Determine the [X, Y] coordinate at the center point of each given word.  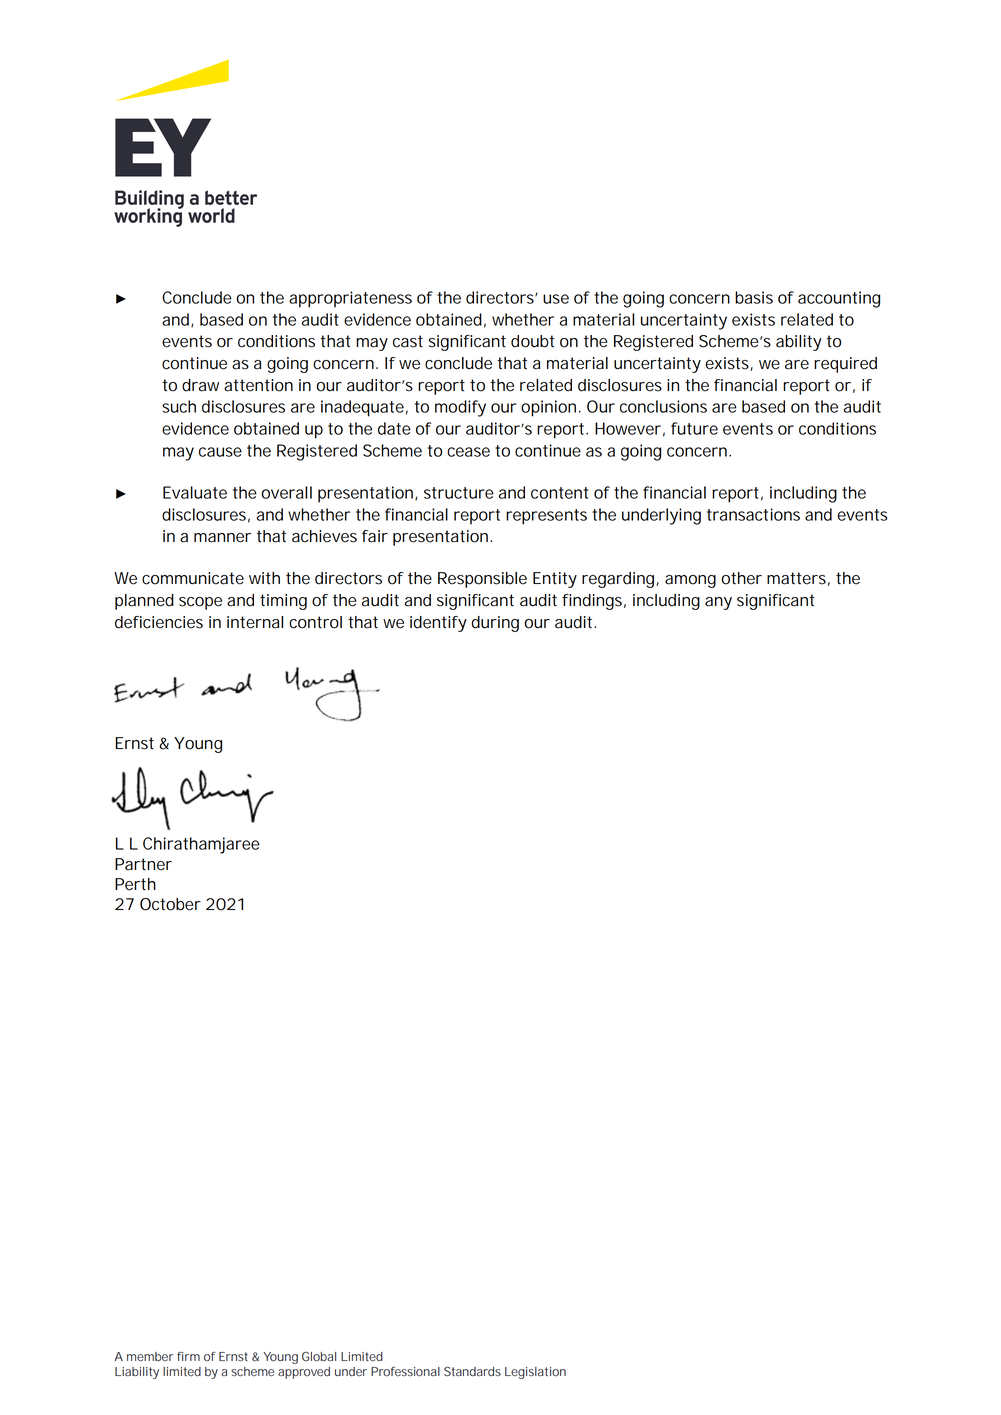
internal [255, 622]
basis [754, 297]
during [495, 624]
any [718, 603]
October [170, 904]
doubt [533, 341]
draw [200, 385]
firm [188, 1356]
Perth [135, 884]
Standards [472, 1371]
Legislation [535, 1373]
